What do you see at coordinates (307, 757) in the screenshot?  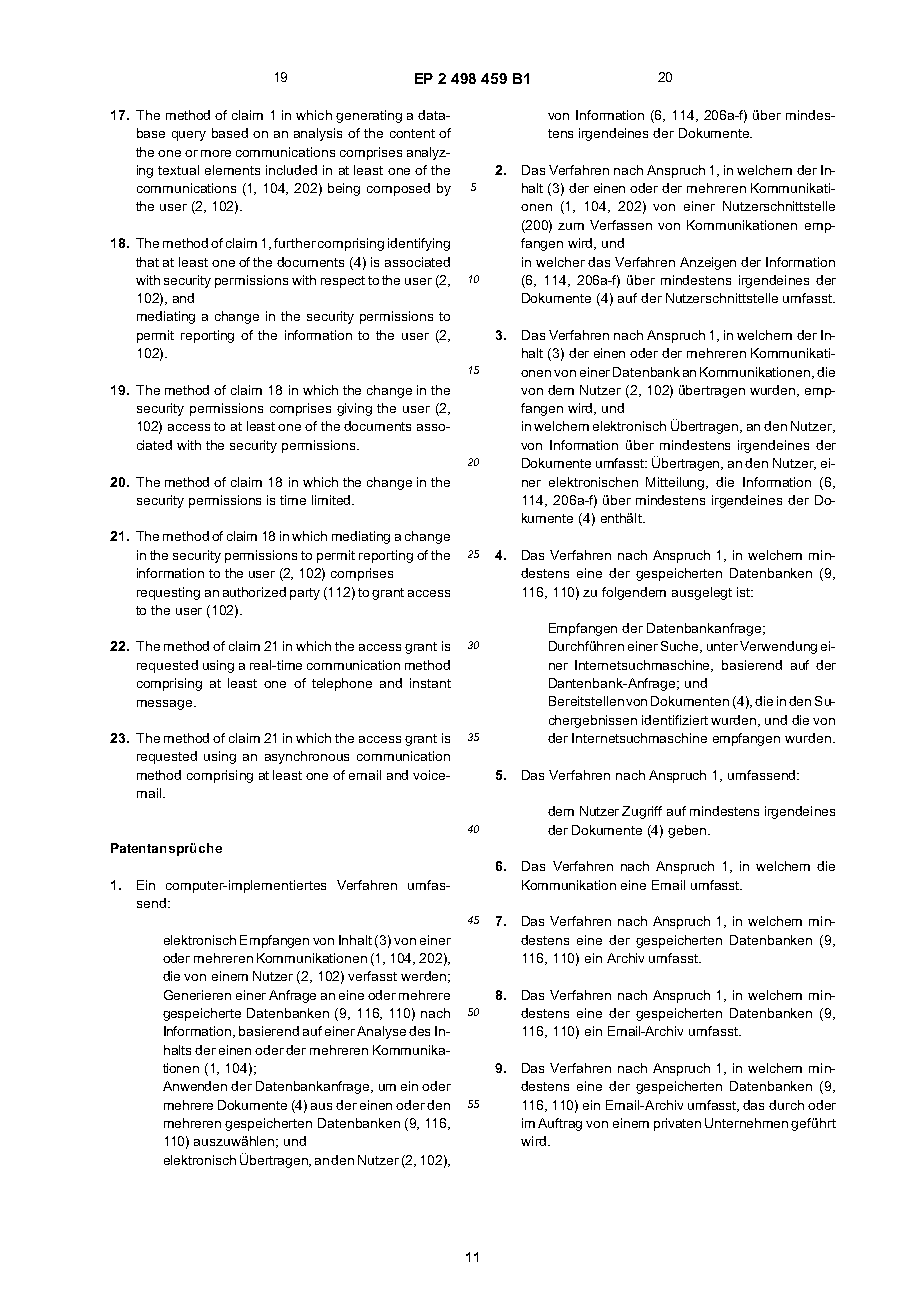 I see `asynchronous` at bounding box center [307, 757].
